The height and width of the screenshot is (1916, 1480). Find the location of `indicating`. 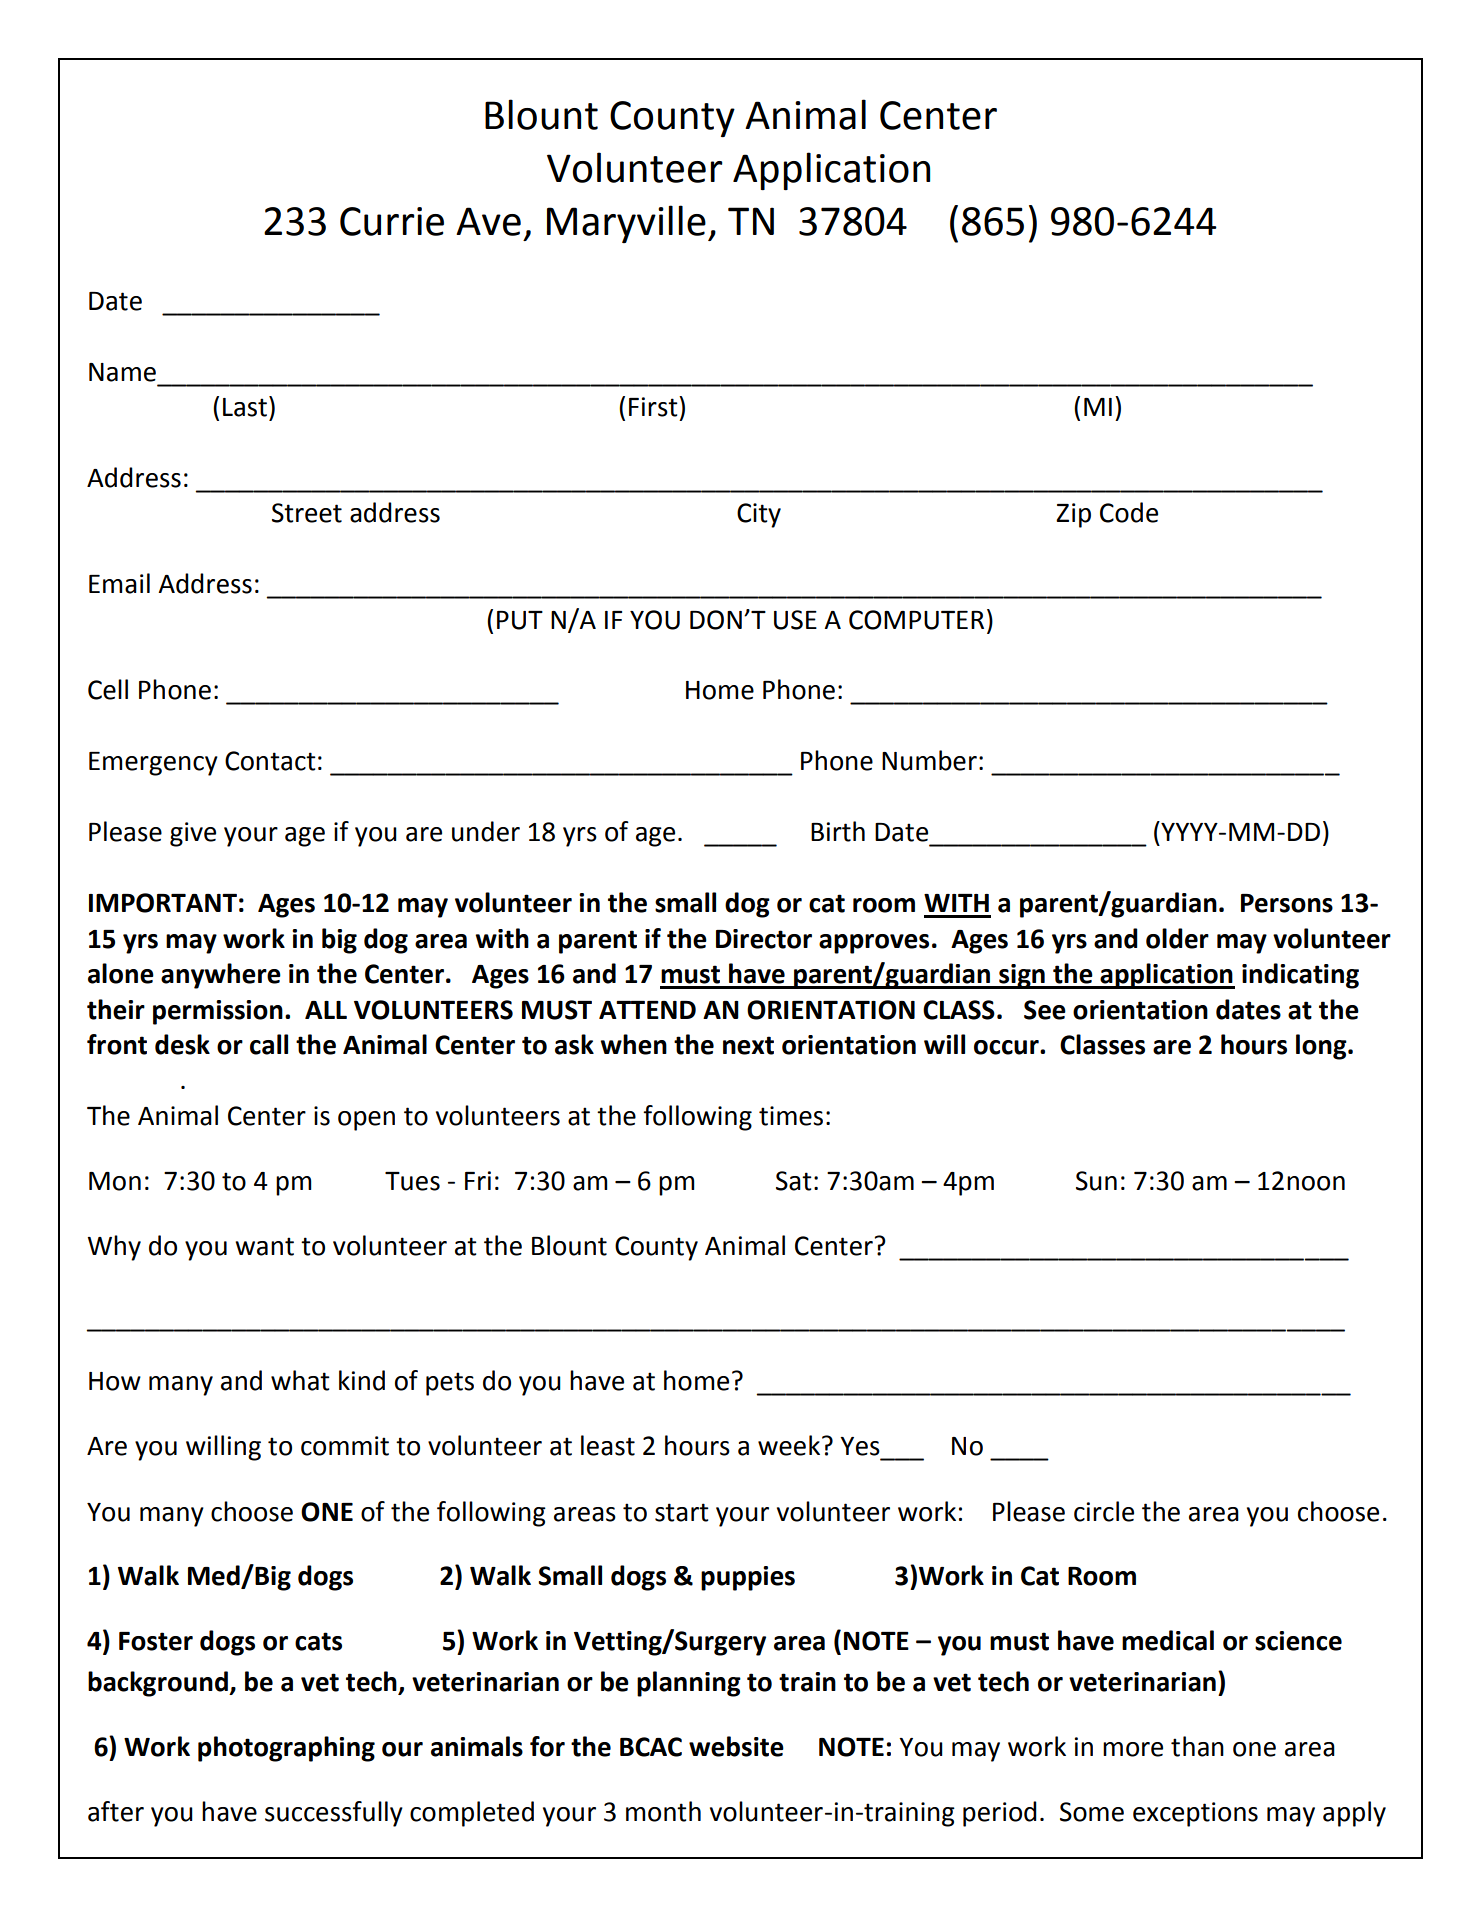

indicating is located at coordinates (1300, 976).
